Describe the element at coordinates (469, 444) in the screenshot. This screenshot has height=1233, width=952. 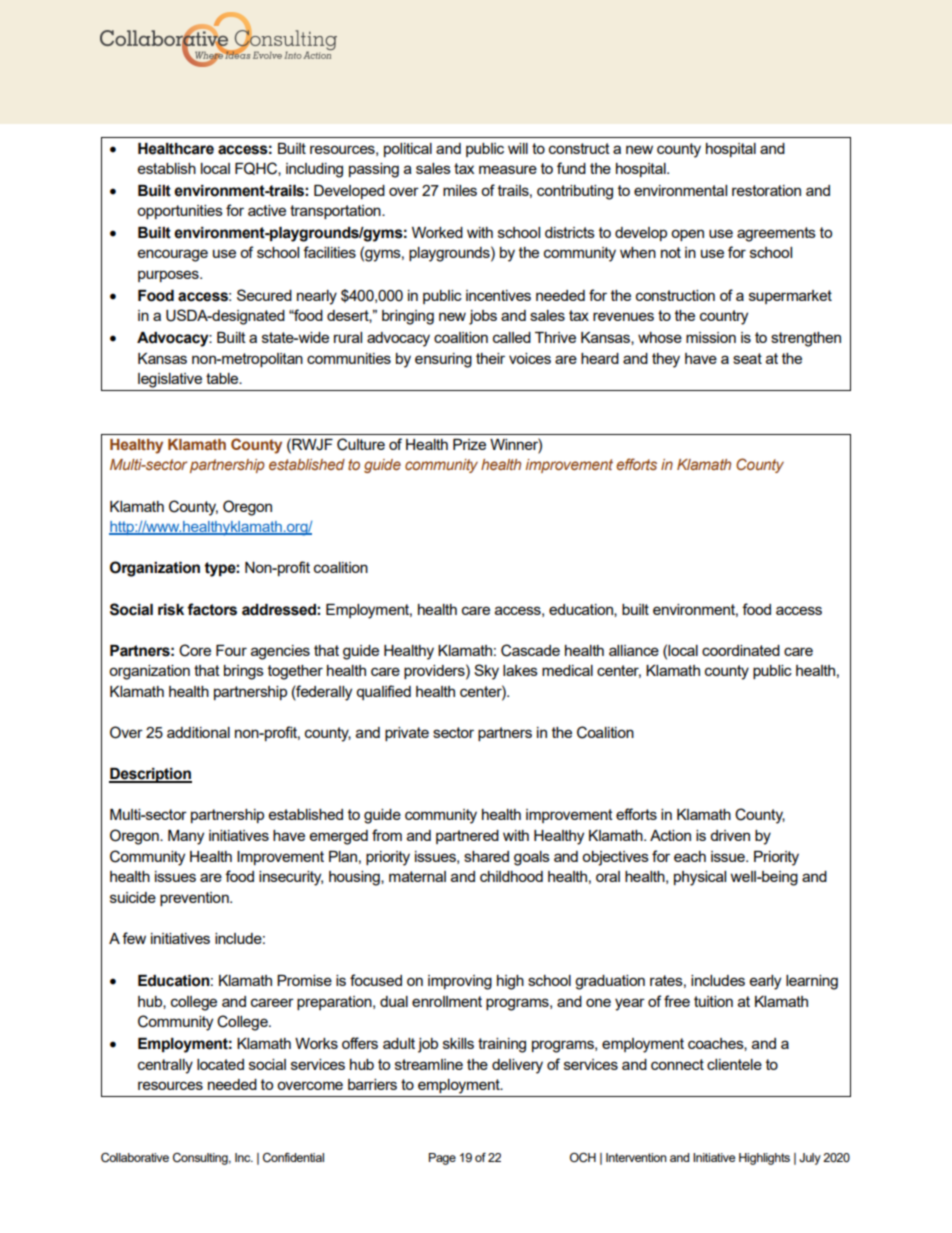
I see `Prize` at that location.
